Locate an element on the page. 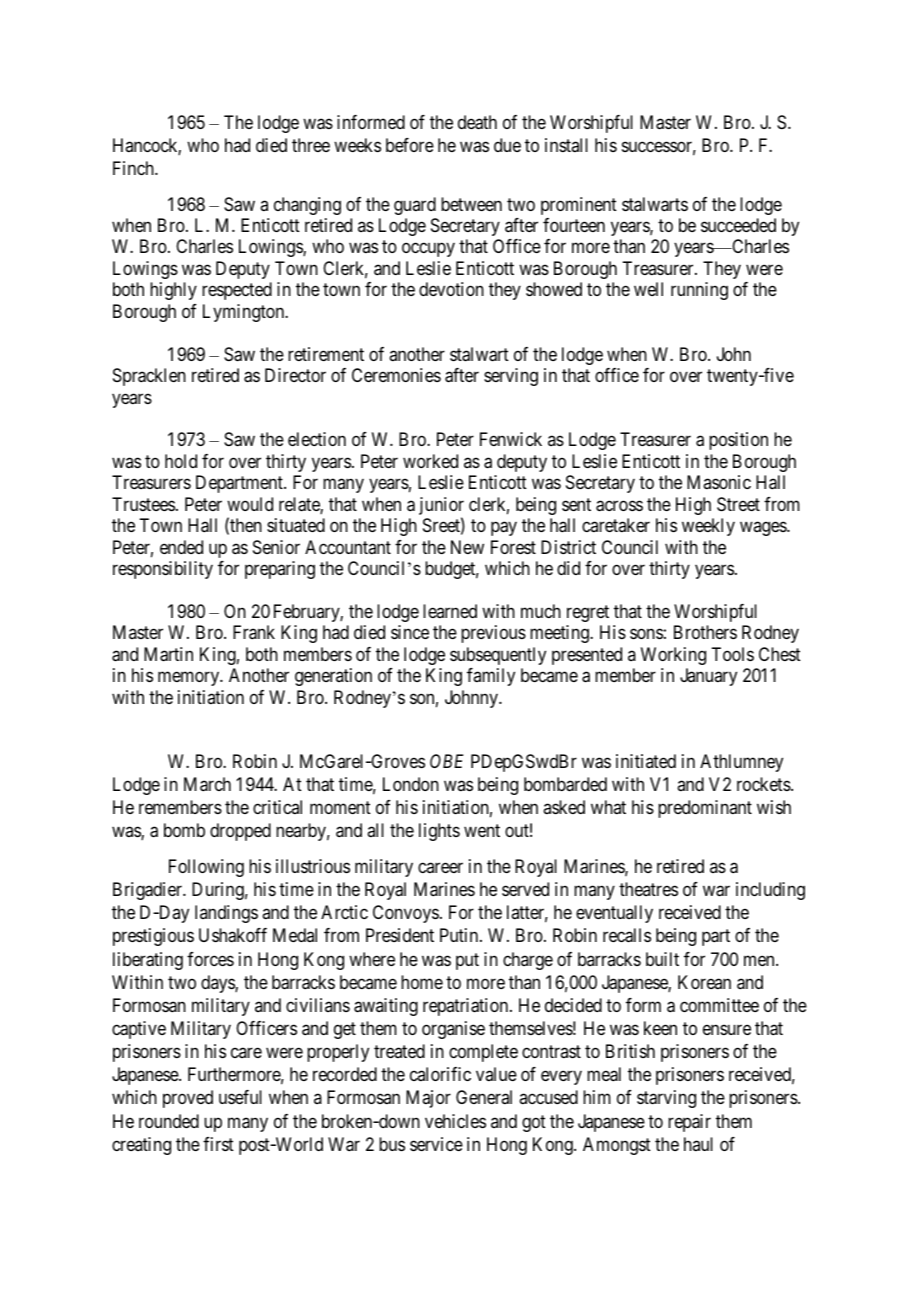 The height and width of the image is (1308, 924). Director is located at coordinates (295, 375).
